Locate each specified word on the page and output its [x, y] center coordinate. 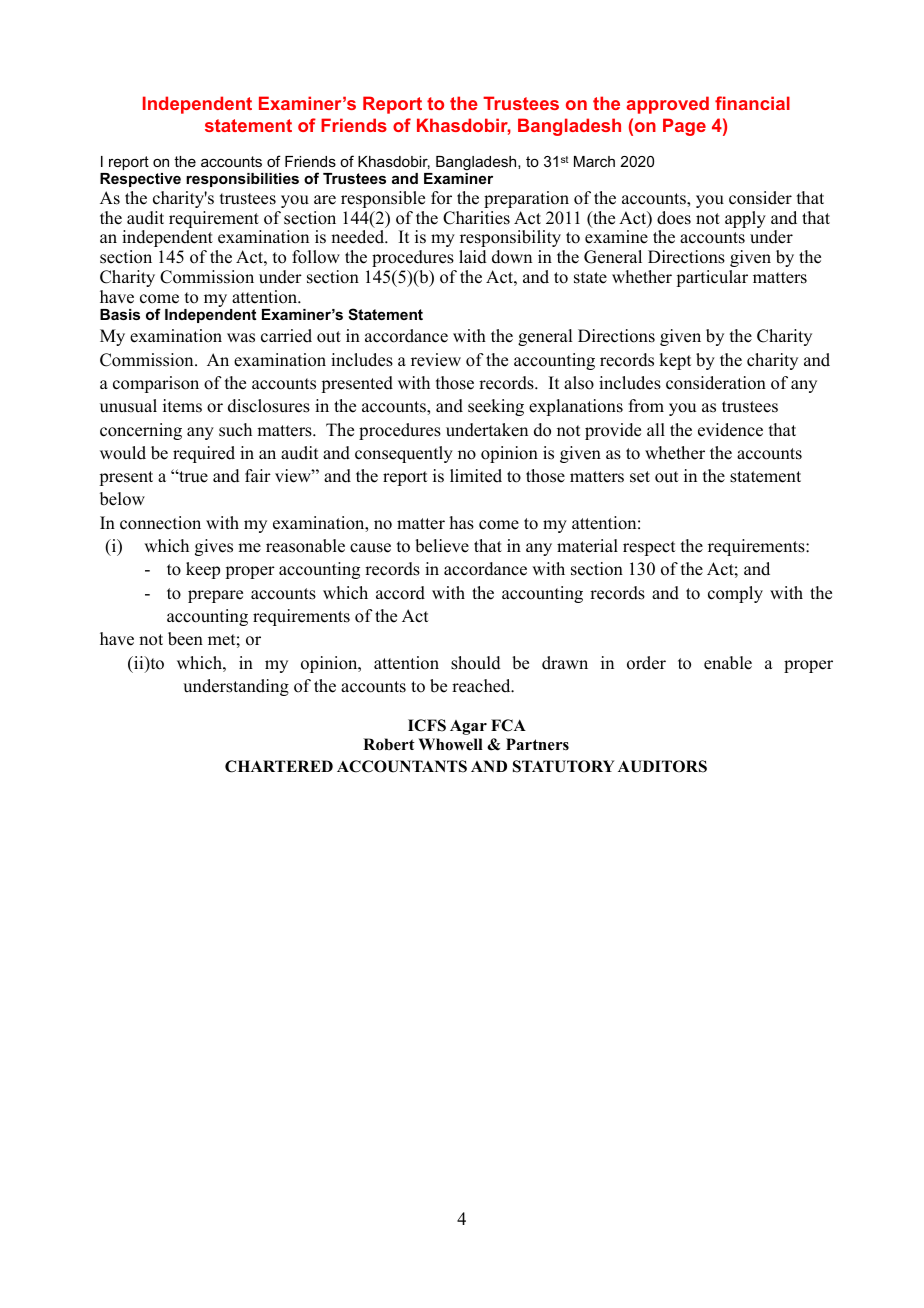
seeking [496, 407]
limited [476, 476]
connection [160, 523]
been [185, 639]
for [441, 198]
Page [684, 127]
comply [735, 594]
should [476, 663]
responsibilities [242, 180]
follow [316, 257]
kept [675, 361]
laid [473, 257]
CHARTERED [279, 766]
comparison [156, 384]
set [640, 477]
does [674, 218]
